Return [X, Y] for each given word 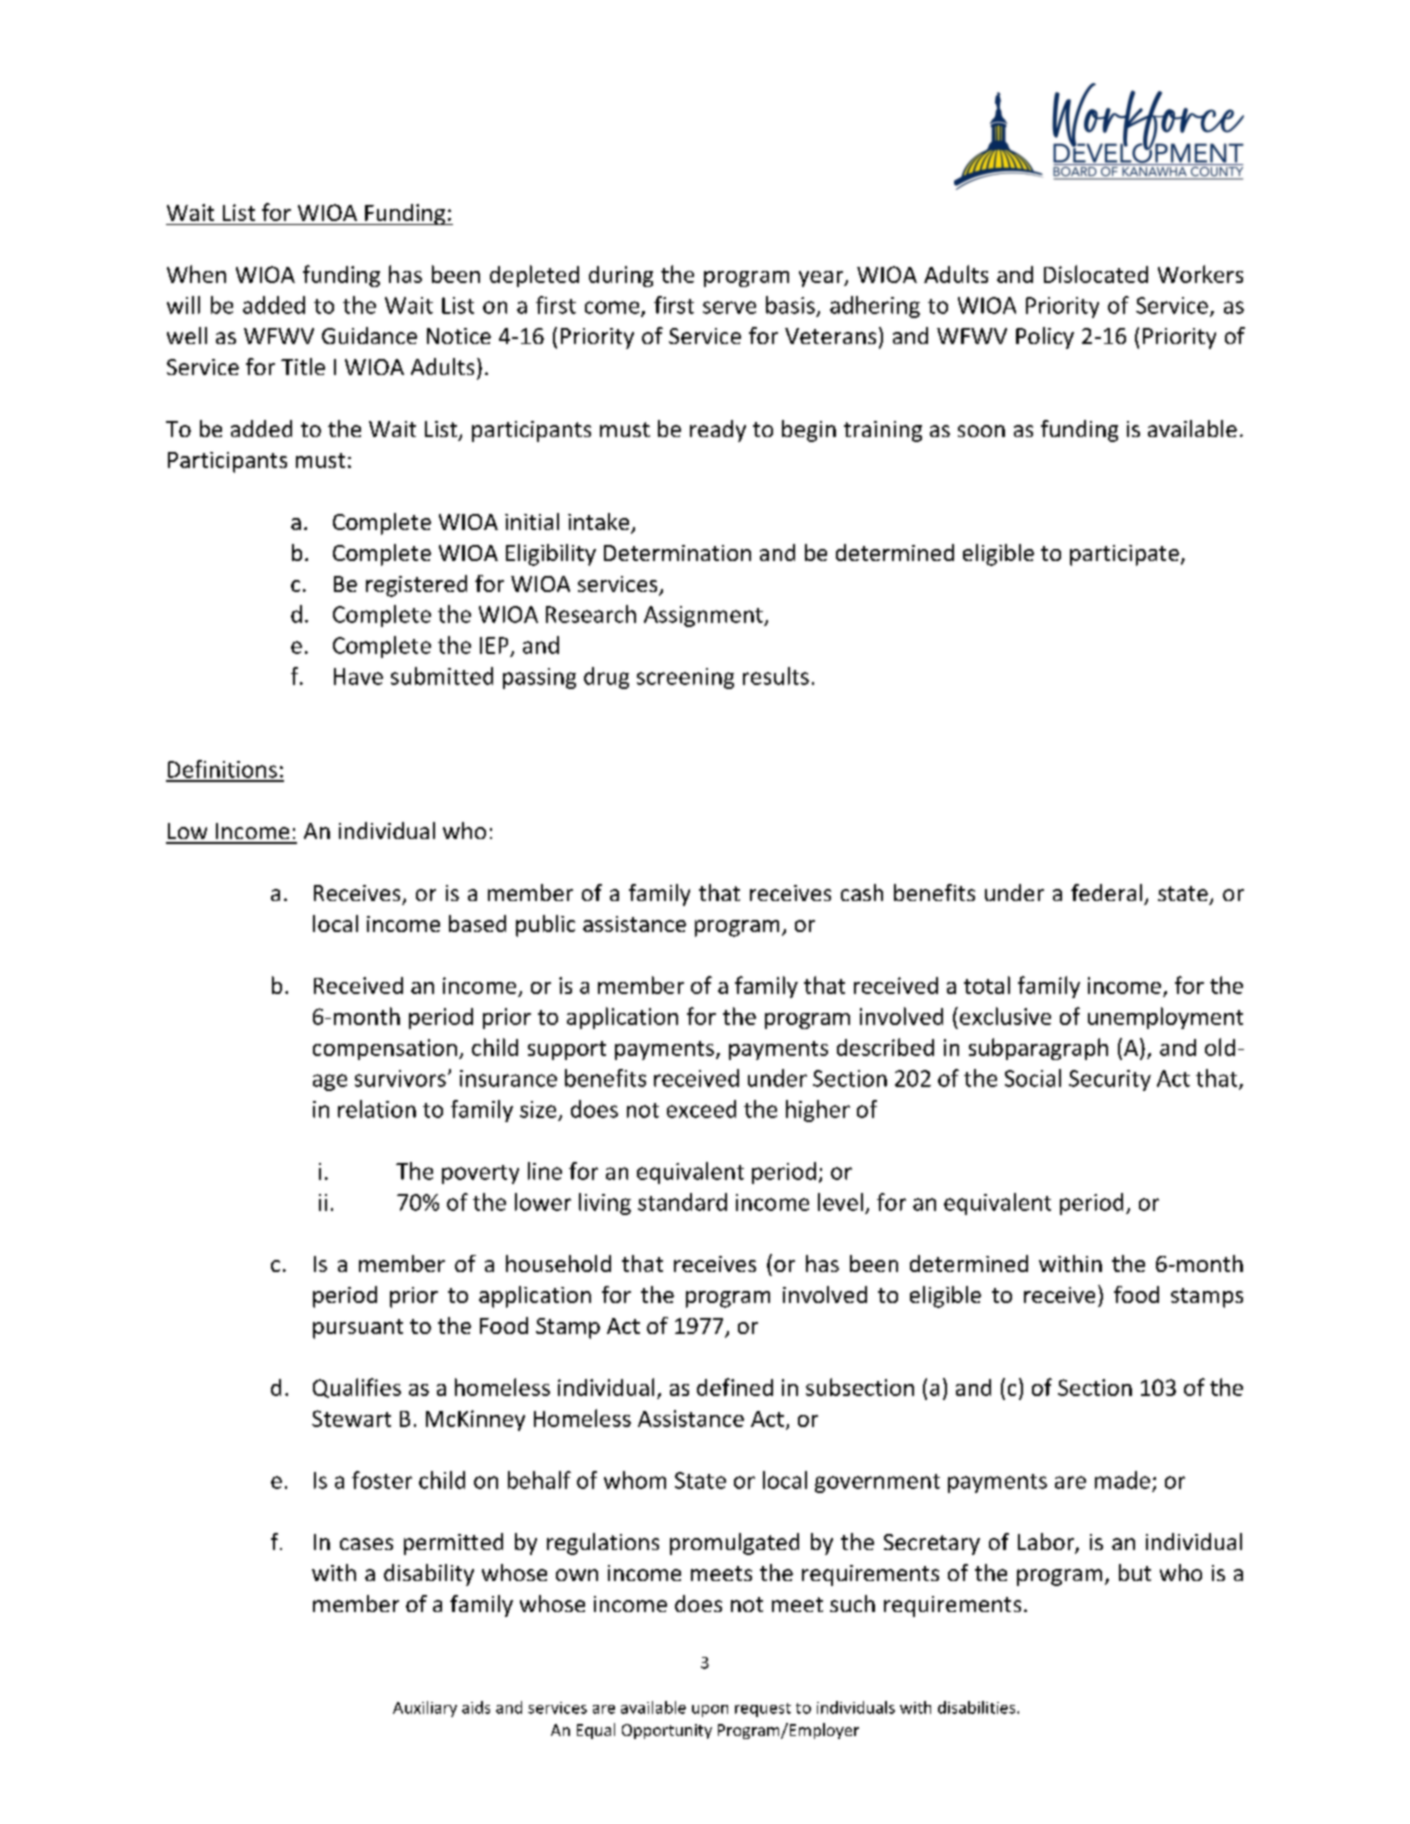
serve [729, 307]
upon [710, 1711]
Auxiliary [425, 1709]
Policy [1045, 338]
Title [303, 366]
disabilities [978, 1707]
